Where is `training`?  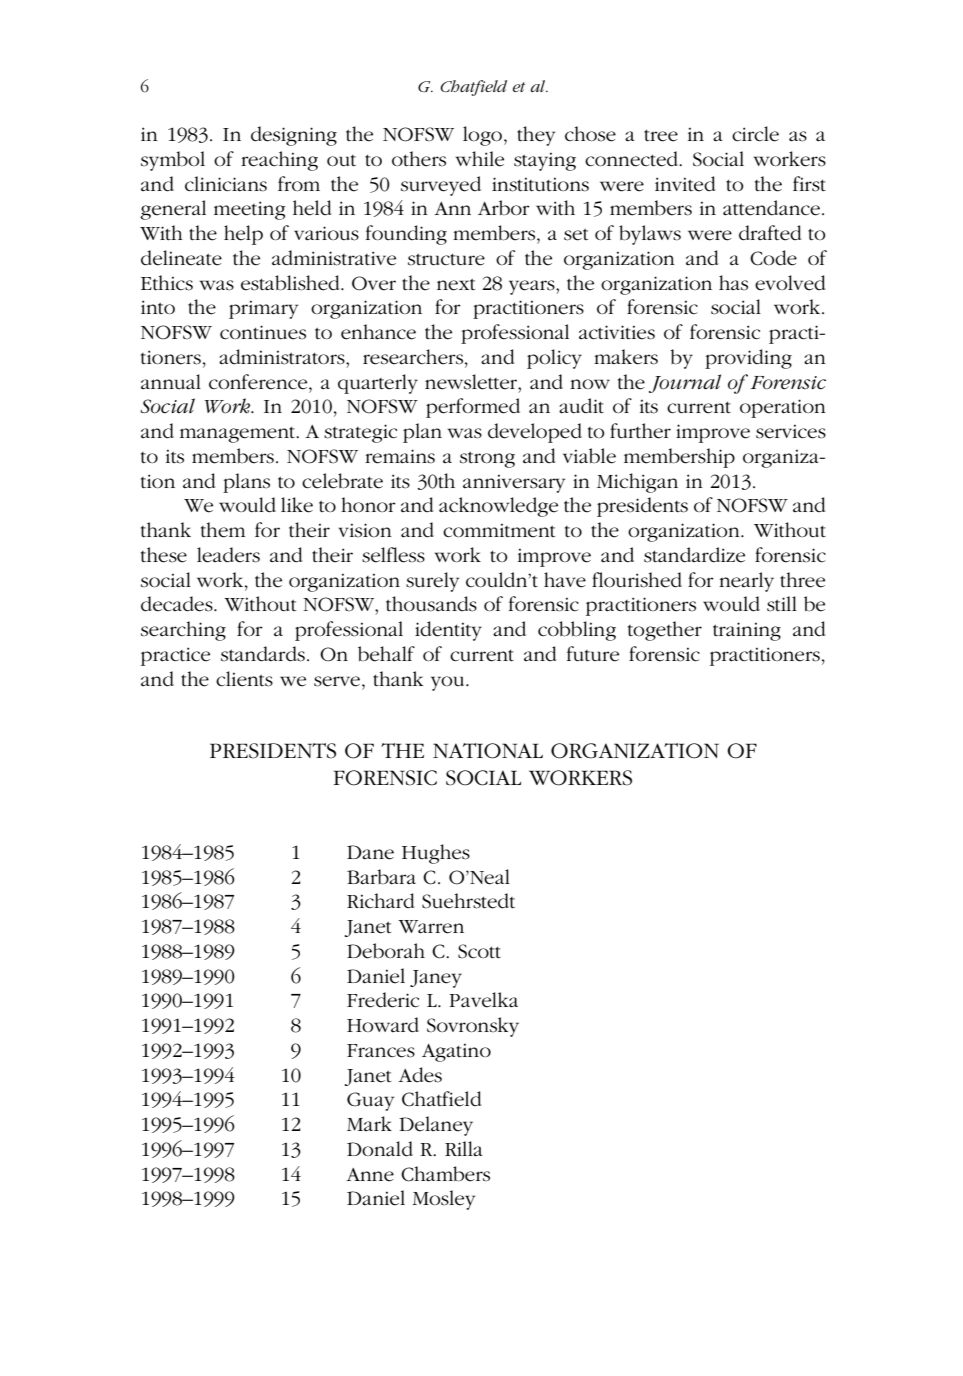
training is located at coordinates (747, 631).
